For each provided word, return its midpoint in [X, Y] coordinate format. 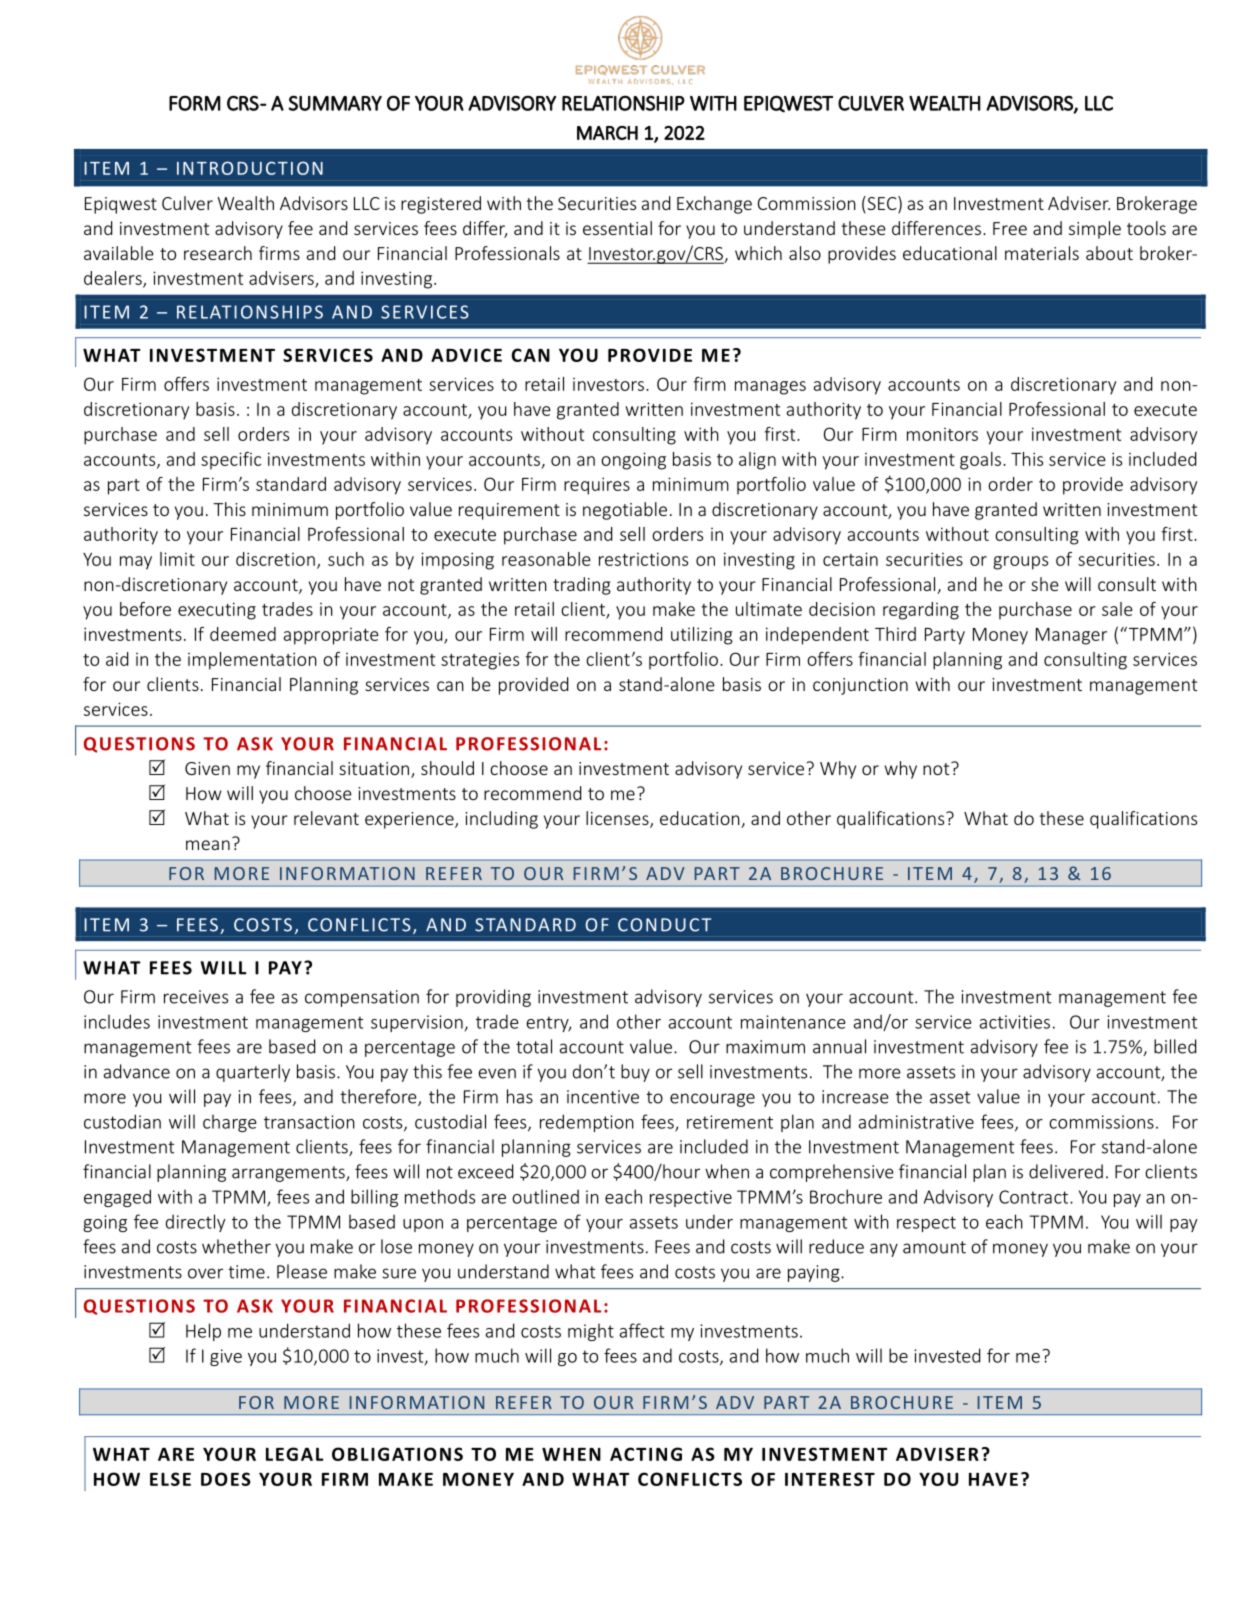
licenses [618, 819]
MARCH [607, 133]
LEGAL [295, 1454]
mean [208, 845]
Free [1010, 228]
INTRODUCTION [250, 168]
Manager [1071, 636]
